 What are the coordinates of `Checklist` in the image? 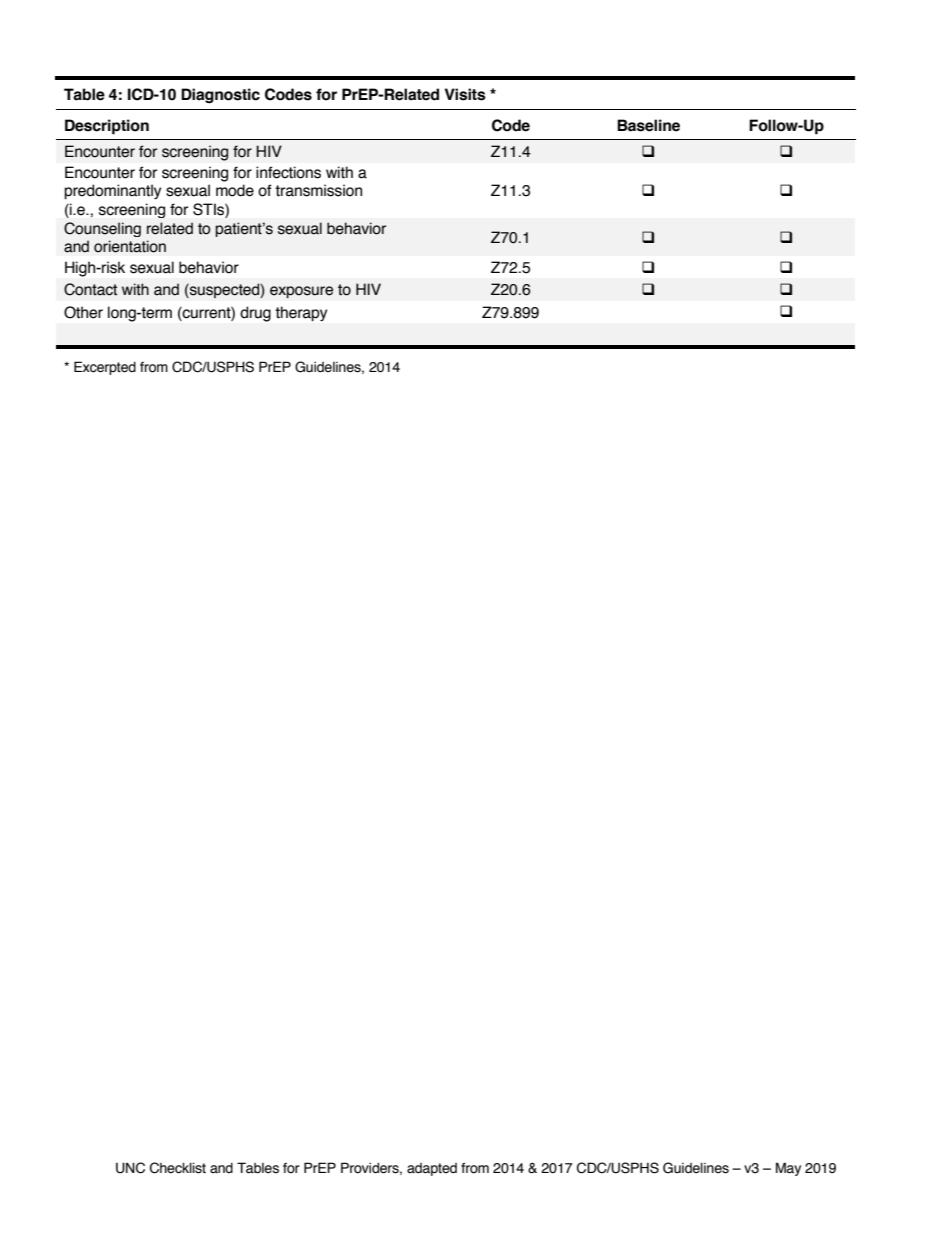 It's located at (178, 1168).
